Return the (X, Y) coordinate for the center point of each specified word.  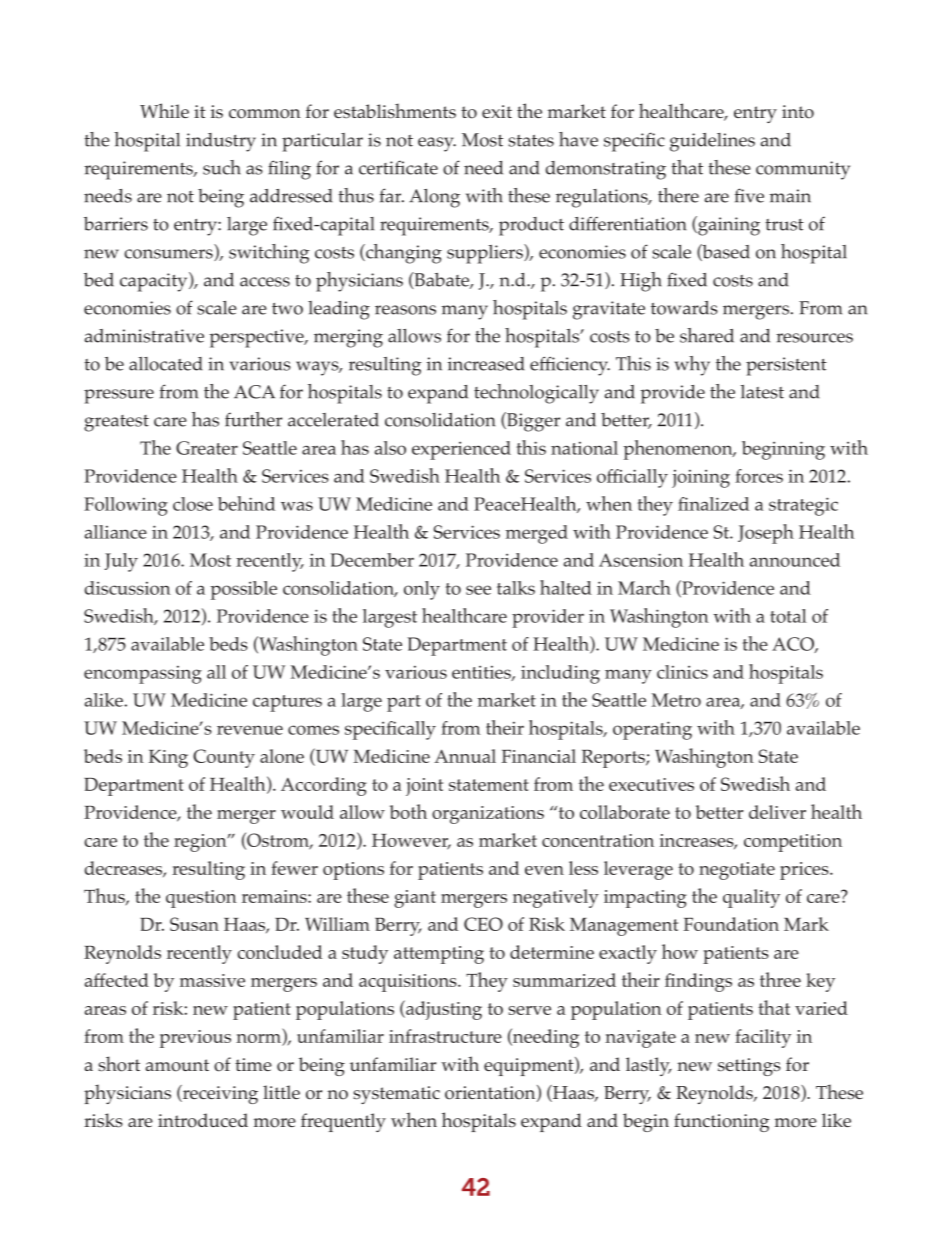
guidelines (712, 142)
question (201, 899)
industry (221, 142)
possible (243, 590)
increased (486, 364)
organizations (488, 815)
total (788, 616)
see (478, 590)
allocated (166, 364)
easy (437, 144)
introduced (203, 1120)
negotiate (737, 871)
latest (762, 392)
